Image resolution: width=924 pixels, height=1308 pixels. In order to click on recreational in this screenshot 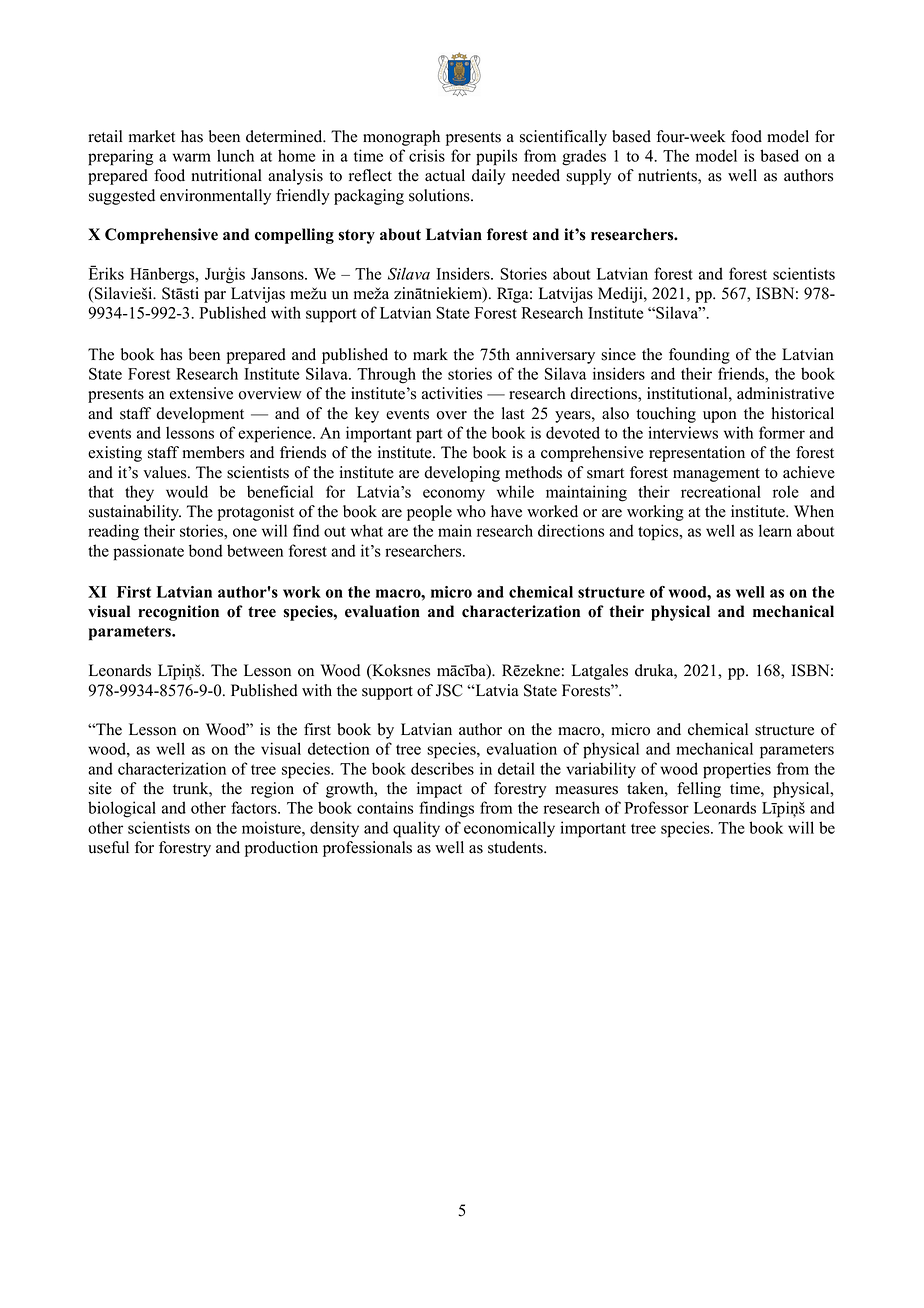, I will do `click(721, 491)`.
